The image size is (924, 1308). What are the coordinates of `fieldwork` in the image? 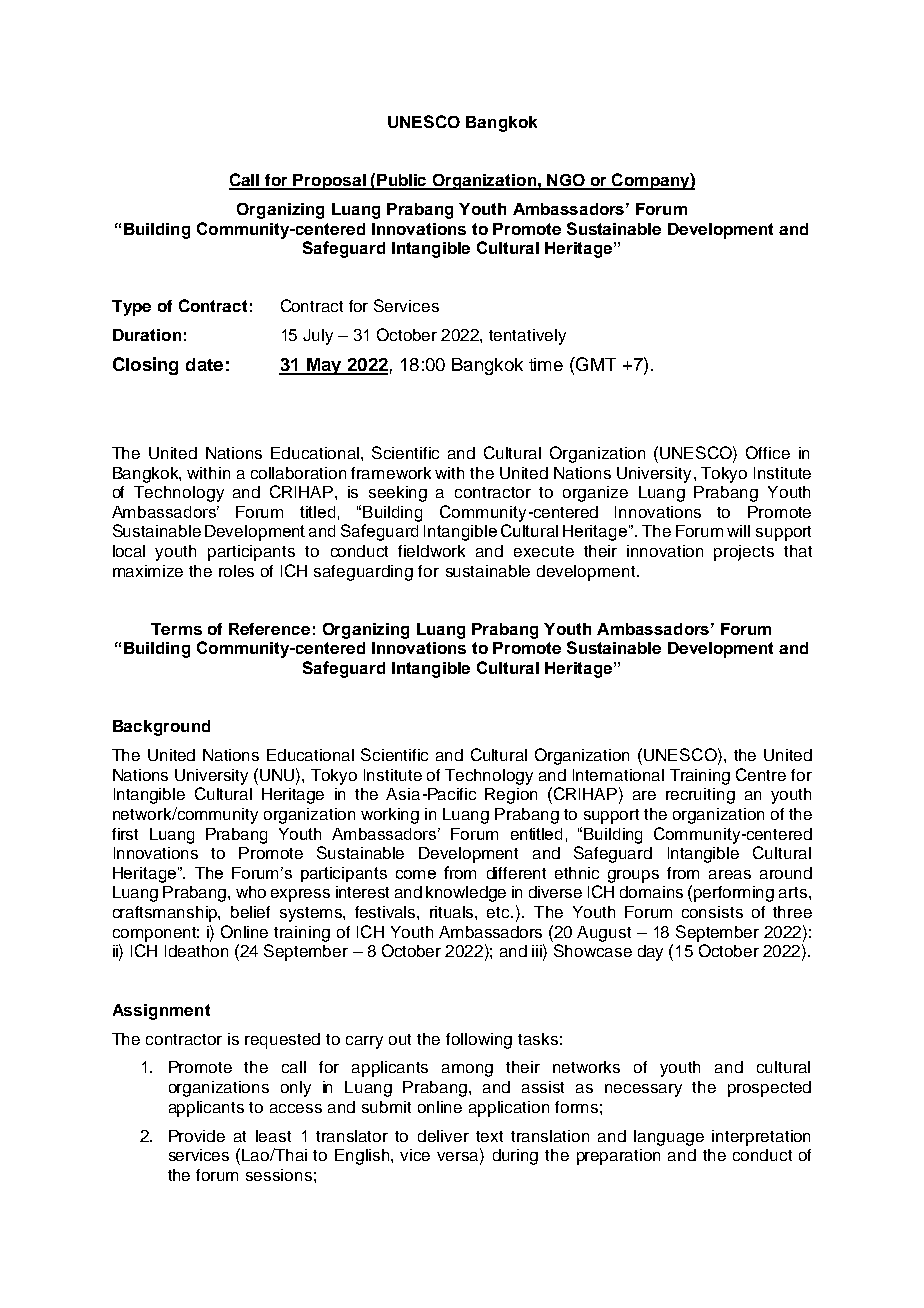 It's located at (431, 551).
